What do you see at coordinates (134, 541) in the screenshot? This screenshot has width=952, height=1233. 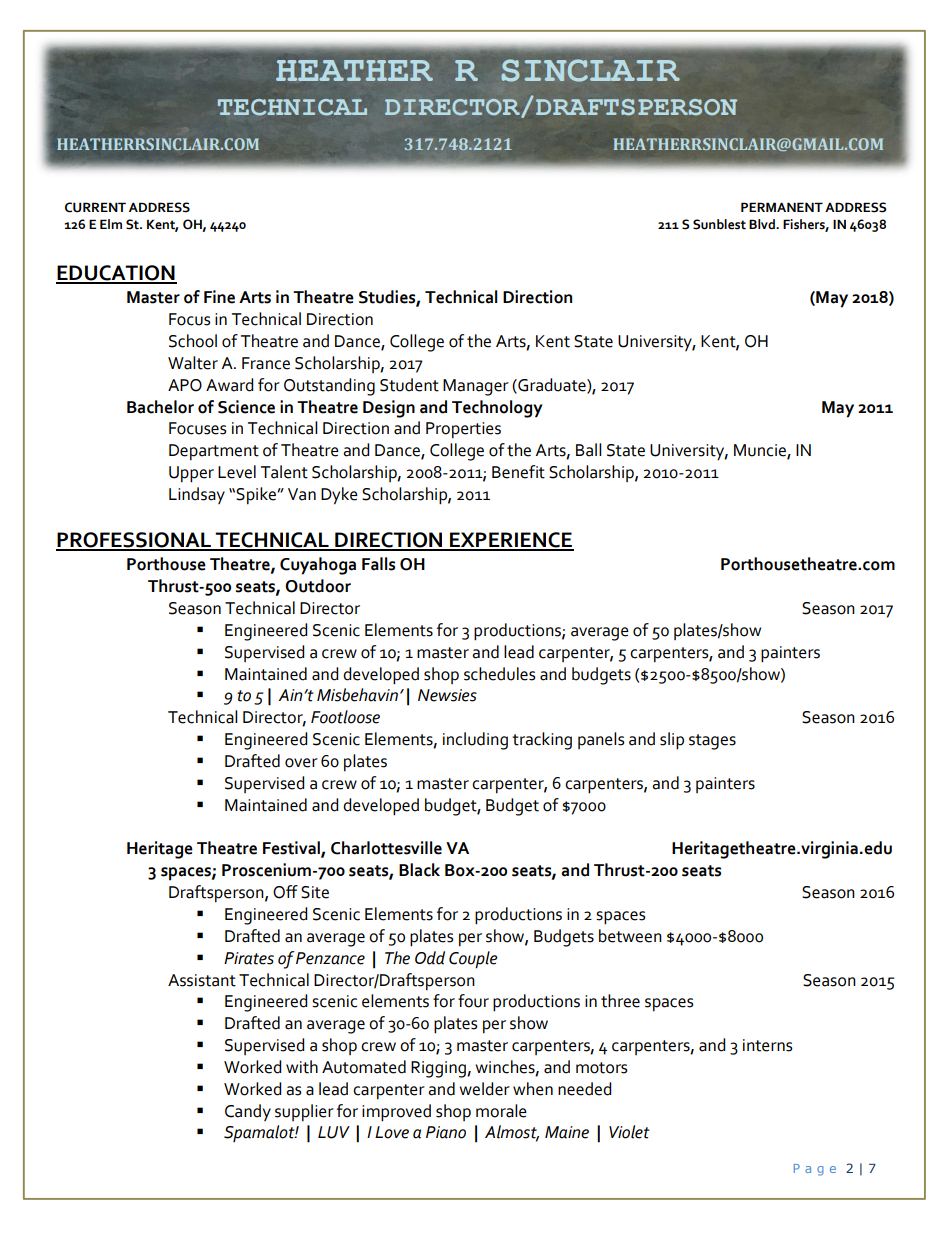 I see `PROFESSIONAL` at bounding box center [134, 541].
